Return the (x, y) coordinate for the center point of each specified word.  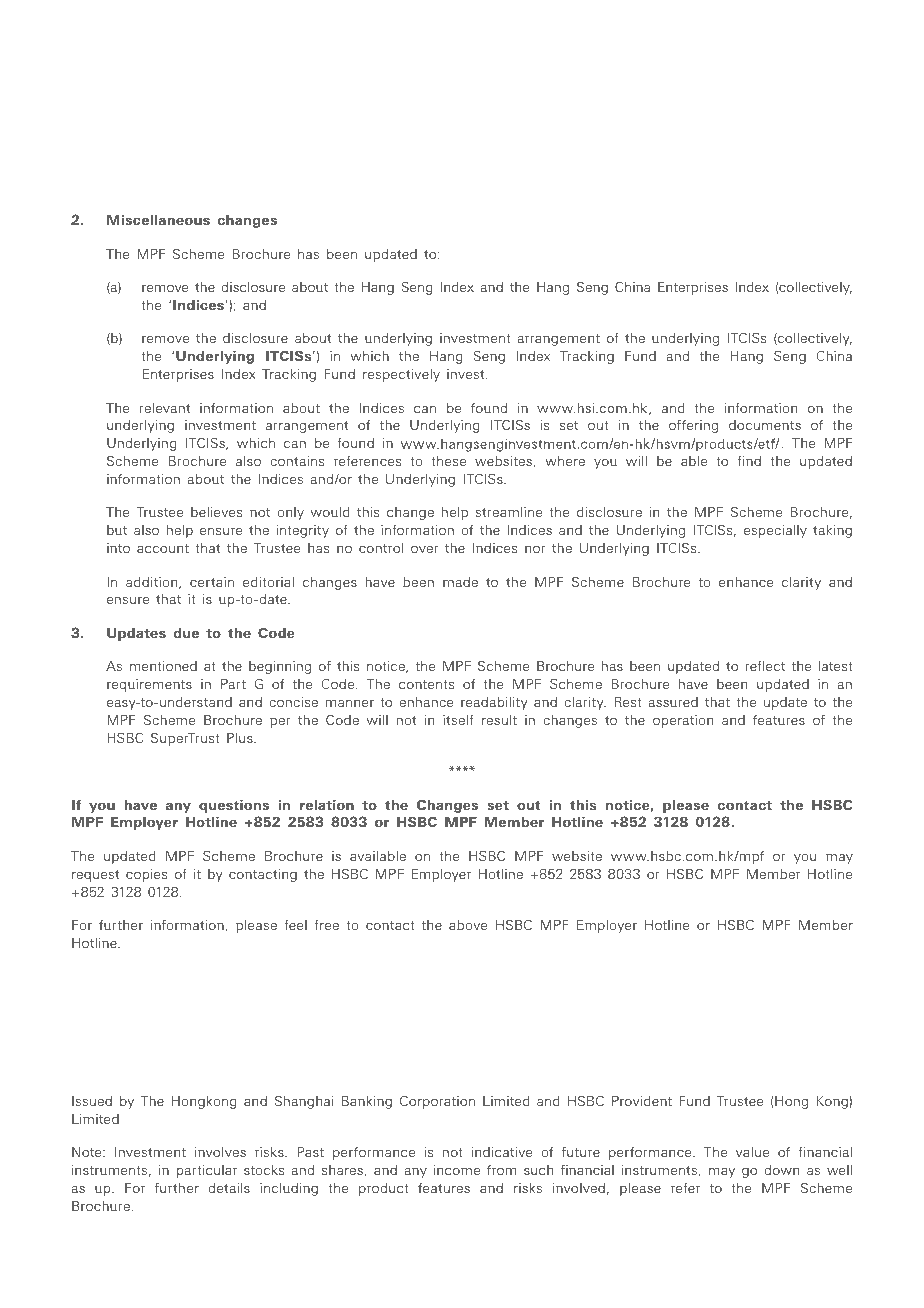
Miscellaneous (158, 220)
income (457, 1170)
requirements (149, 685)
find (749, 461)
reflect (765, 666)
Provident (642, 1101)
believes (216, 512)
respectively (401, 375)
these (448, 461)
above (468, 925)
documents (765, 425)
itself (458, 720)
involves (220, 1152)
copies (146, 875)
